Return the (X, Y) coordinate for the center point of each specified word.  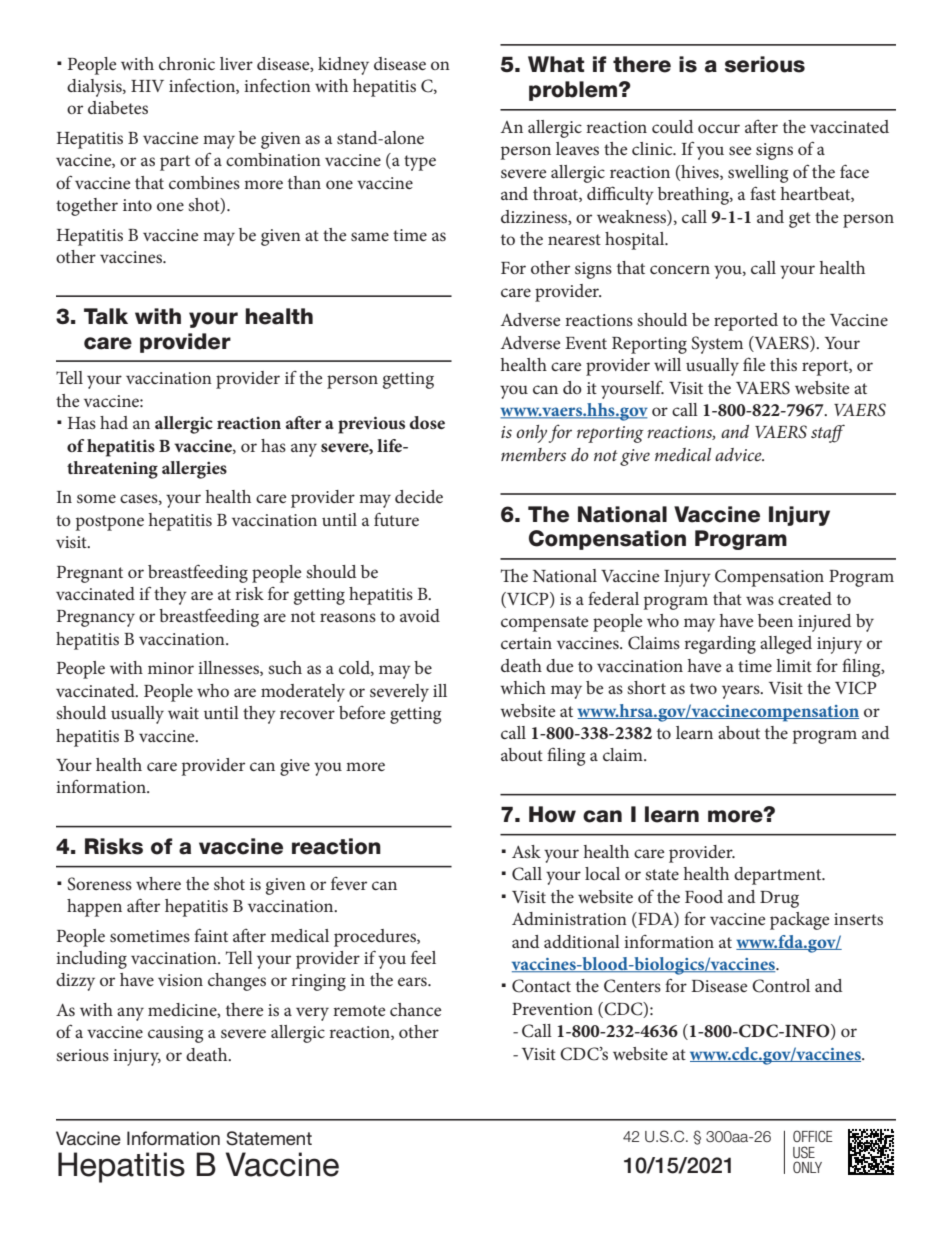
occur (719, 128)
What (556, 64)
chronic (187, 63)
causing (175, 1034)
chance (415, 1009)
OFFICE (813, 1136)
